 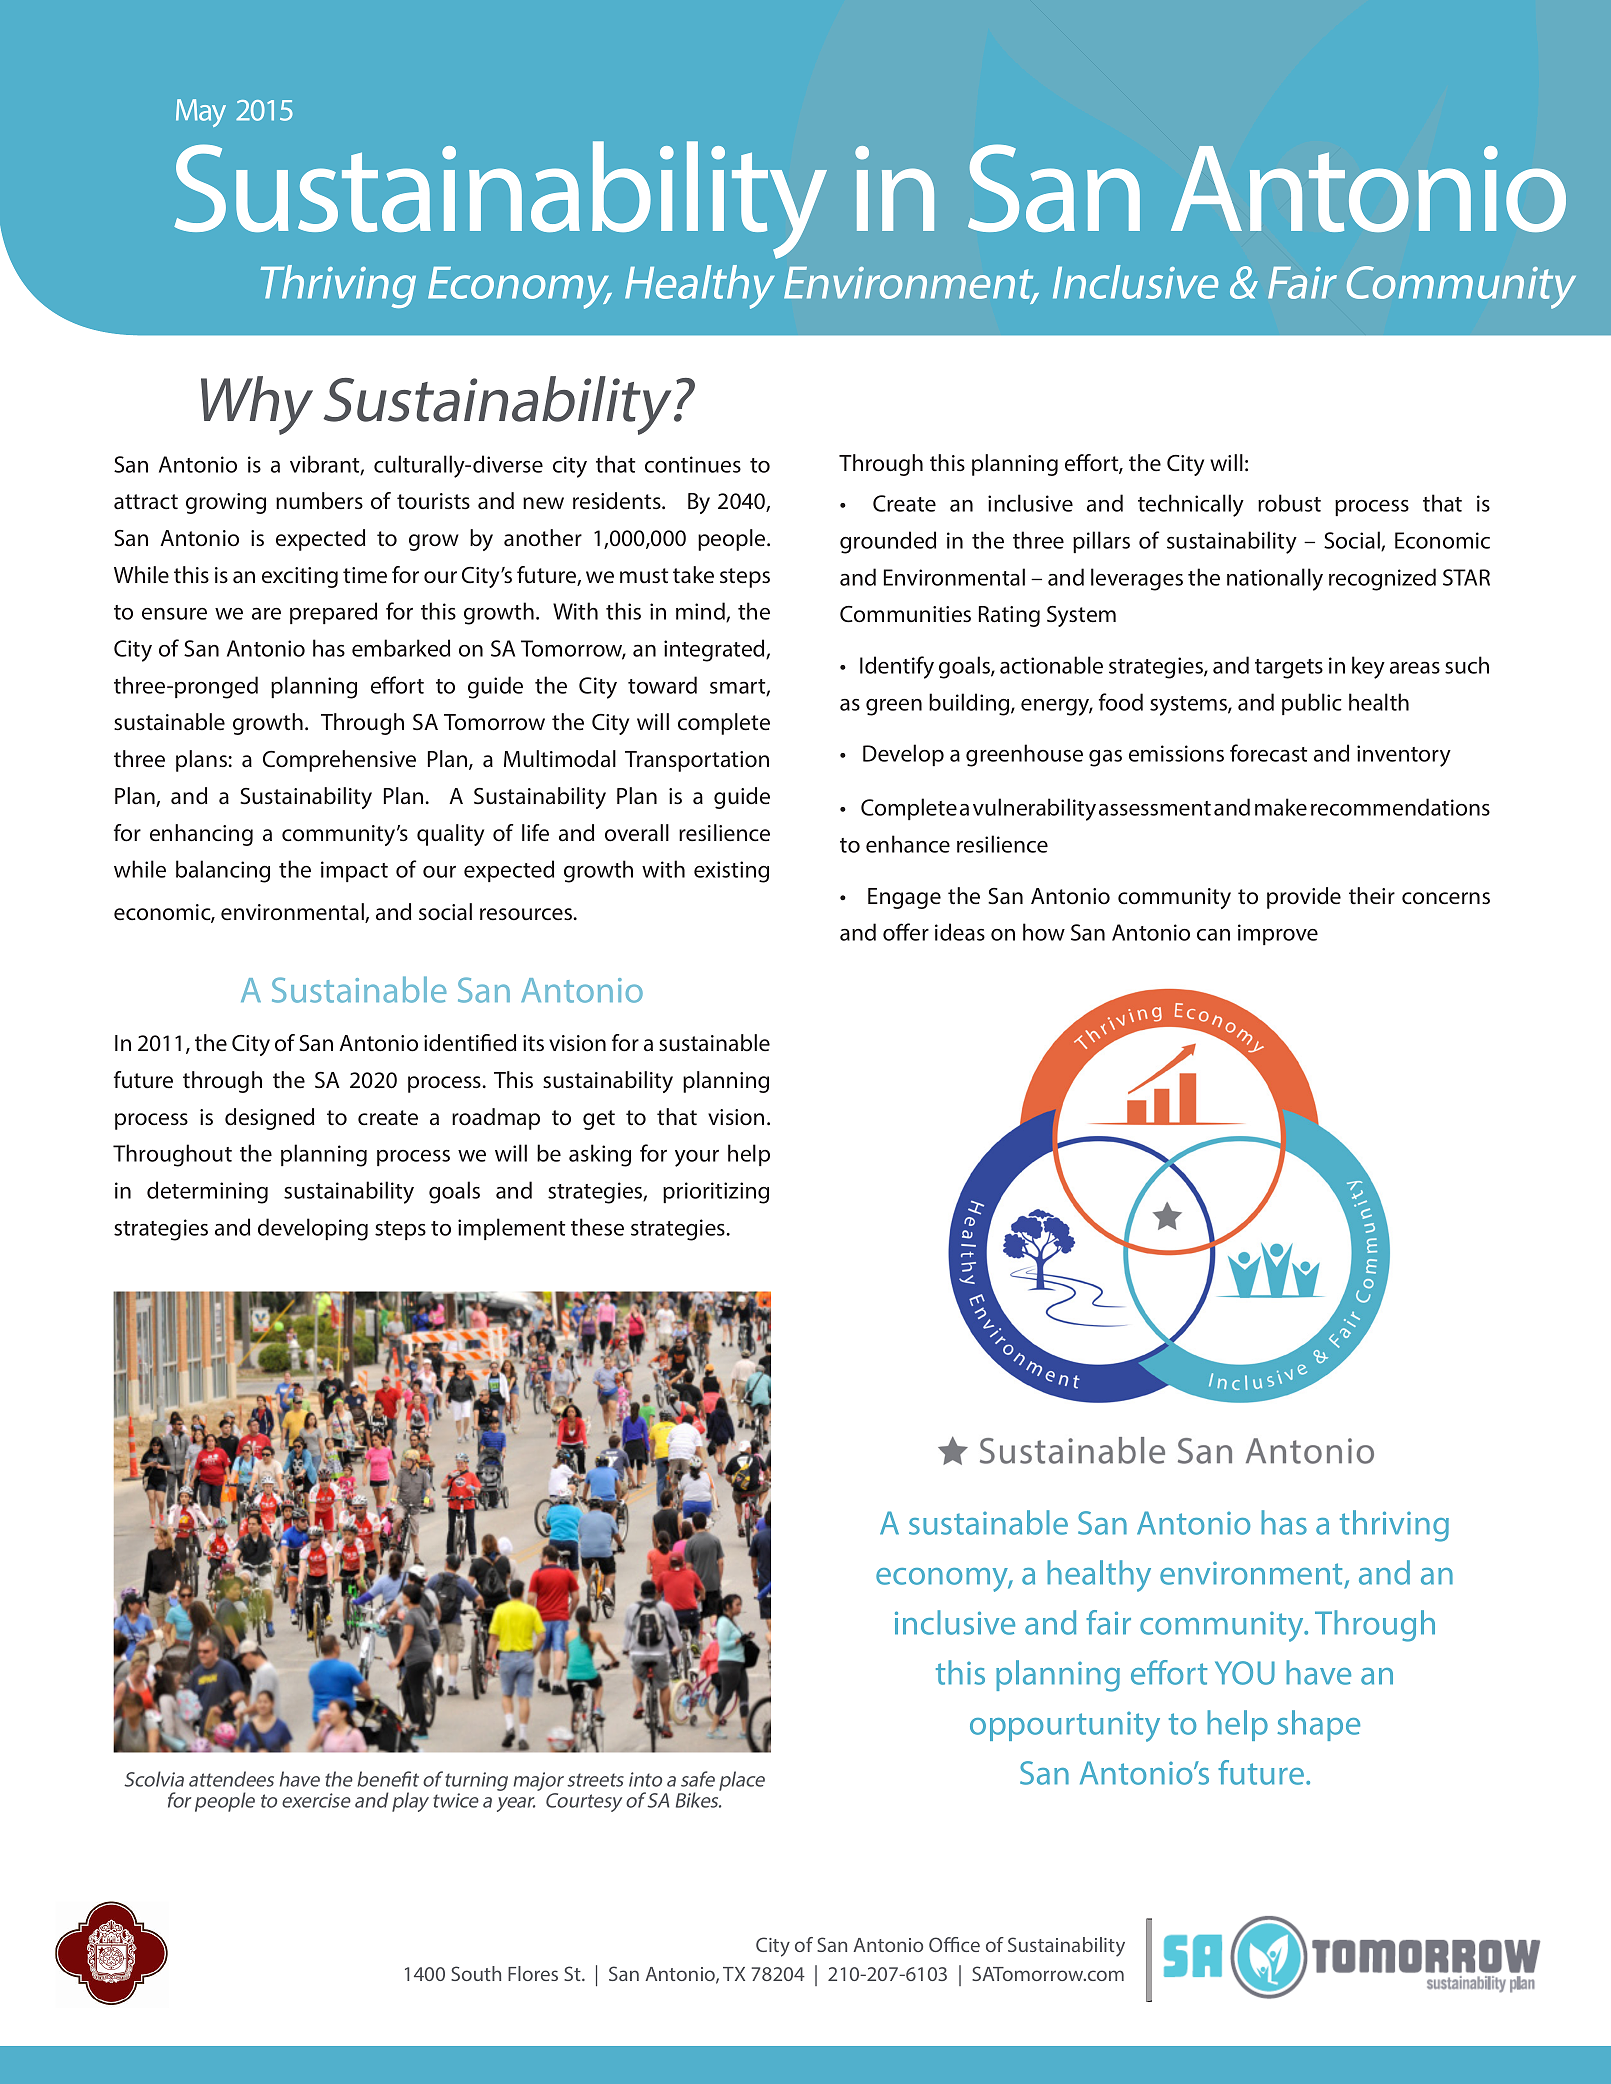 What do you see at coordinates (201, 113) in the document?
I see `May` at bounding box center [201, 113].
